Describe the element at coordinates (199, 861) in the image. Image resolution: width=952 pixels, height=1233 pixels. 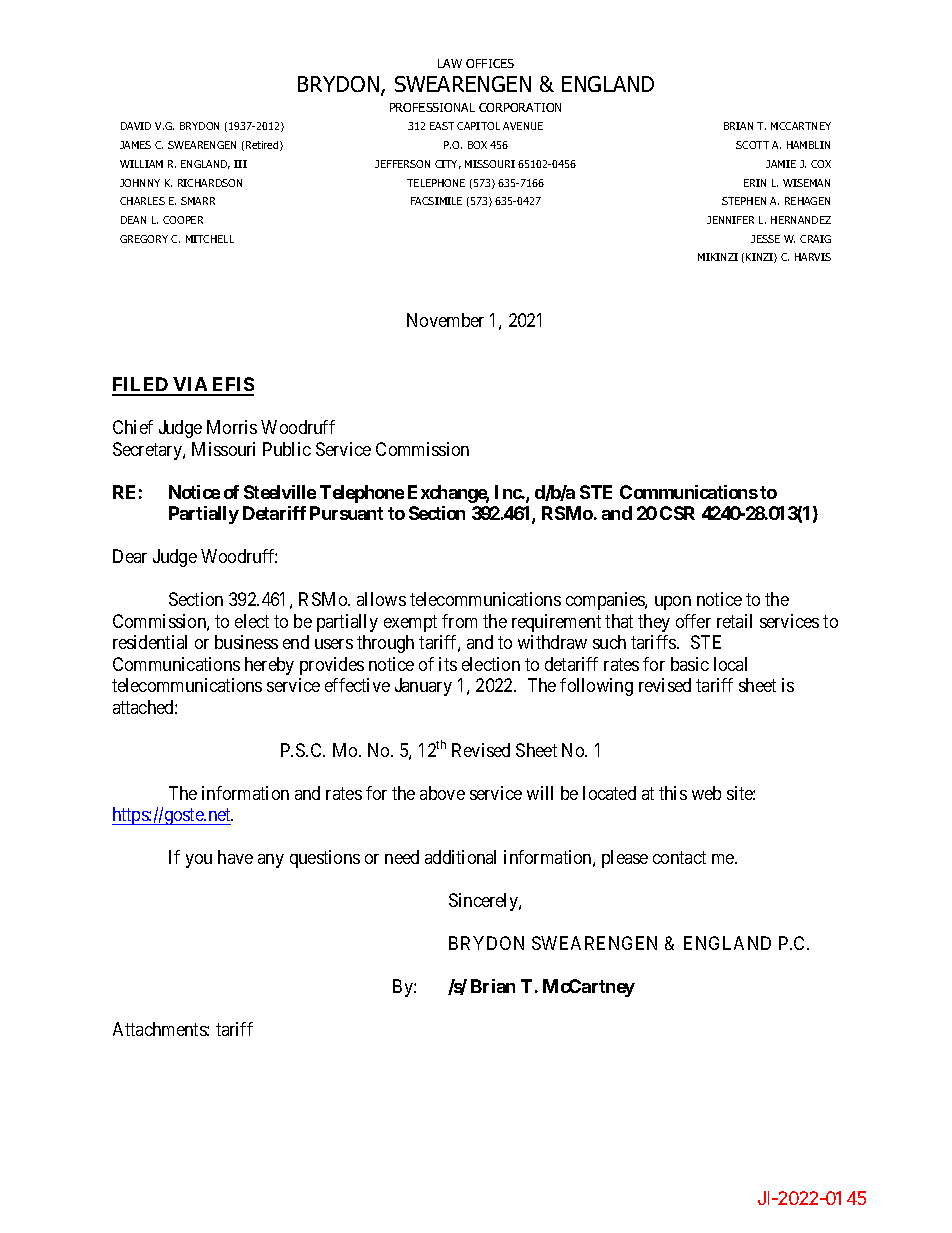
I see `you` at that location.
